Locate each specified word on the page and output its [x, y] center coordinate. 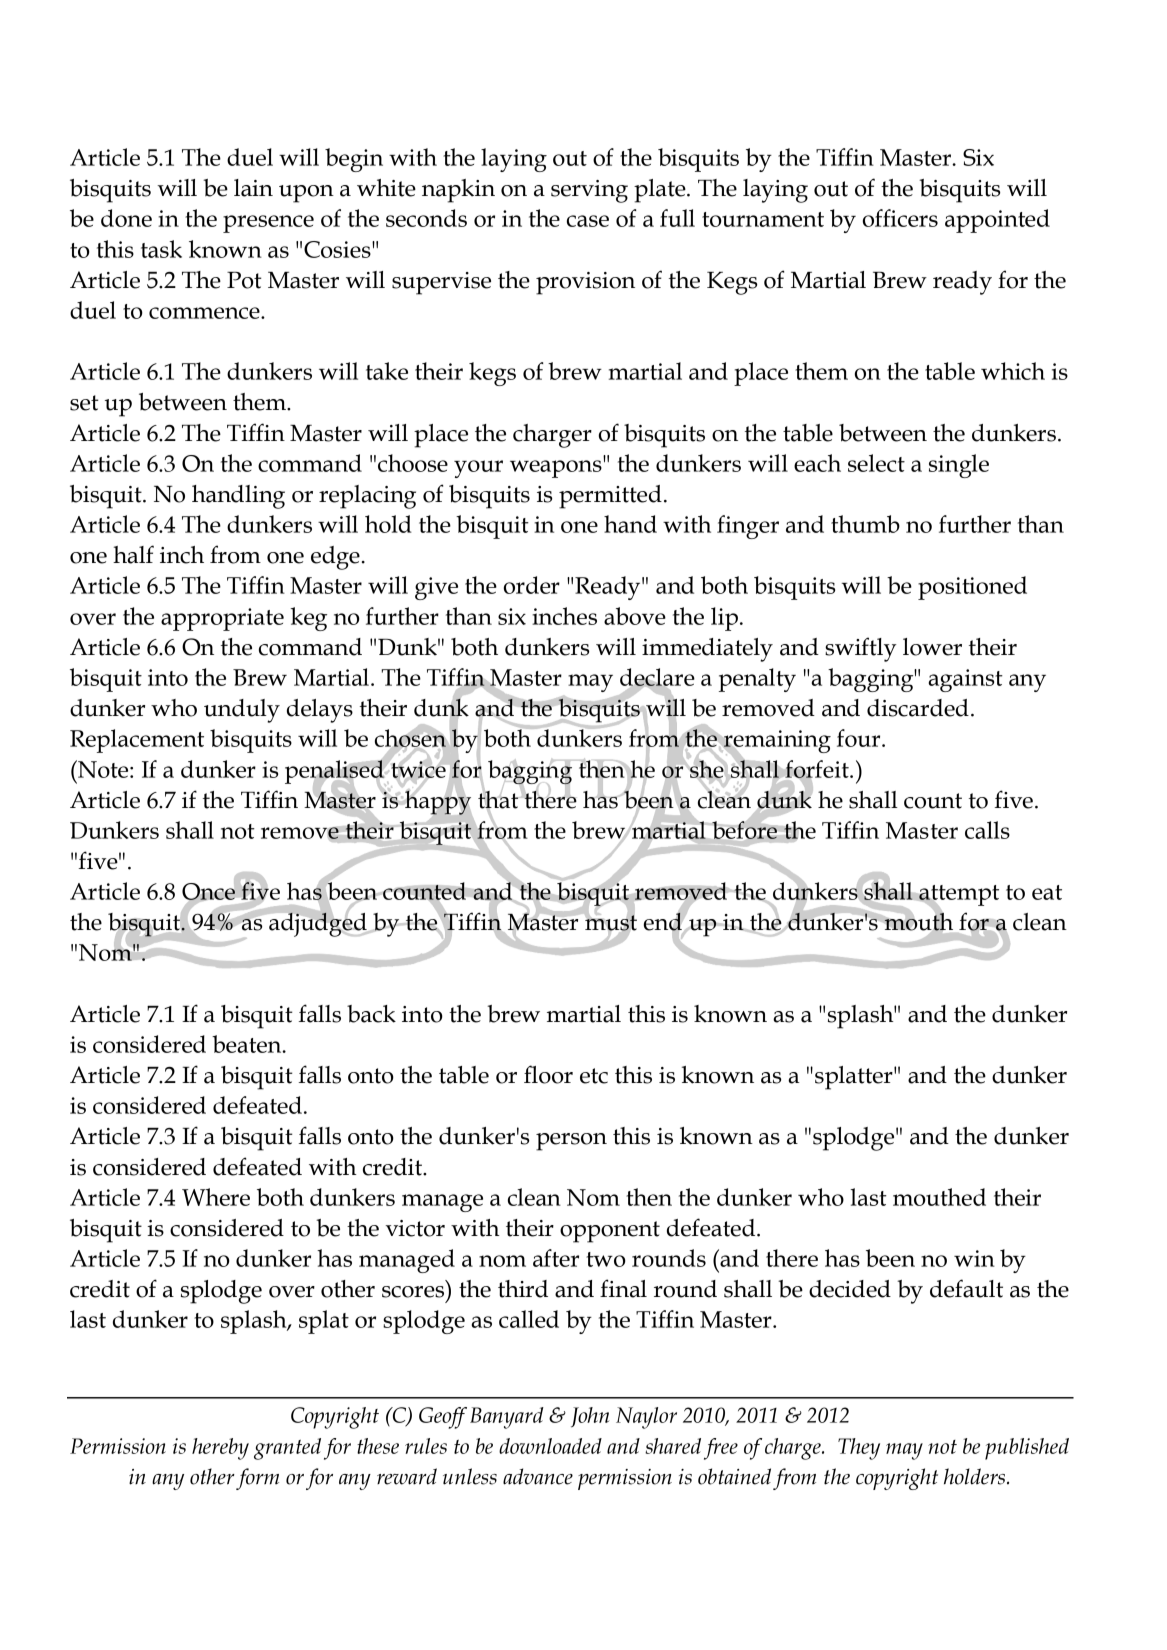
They [859, 1449]
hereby [220, 1449]
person [571, 1142]
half [133, 554]
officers [900, 218]
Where [216, 1197]
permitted [610, 497]
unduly [242, 711]
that [499, 799]
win [974, 1258]
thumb [865, 524]
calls [987, 830]
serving [589, 191]
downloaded [550, 1446]
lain [253, 188]
